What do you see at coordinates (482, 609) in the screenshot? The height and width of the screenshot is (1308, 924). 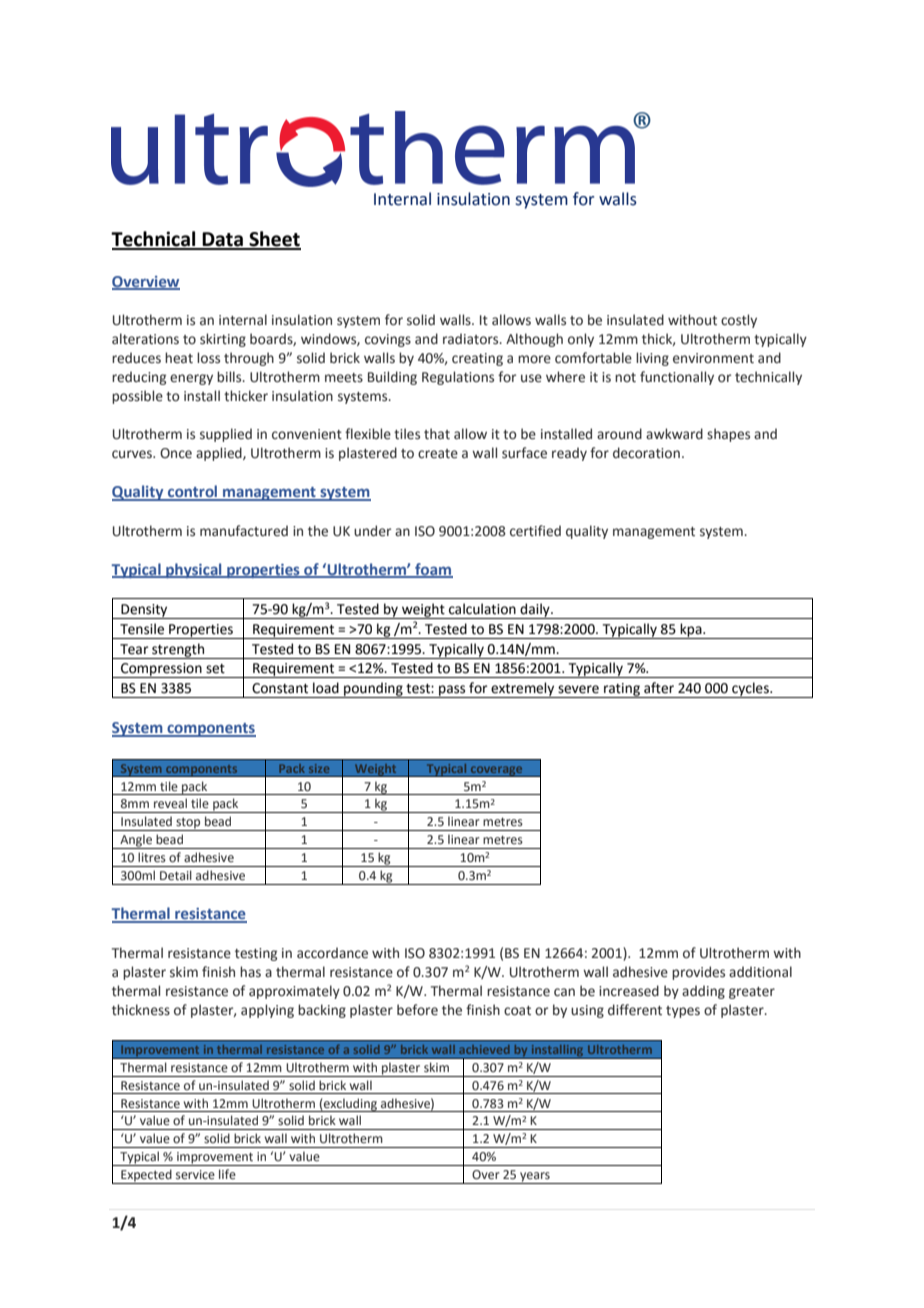 I see `calculation` at bounding box center [482, 609].
